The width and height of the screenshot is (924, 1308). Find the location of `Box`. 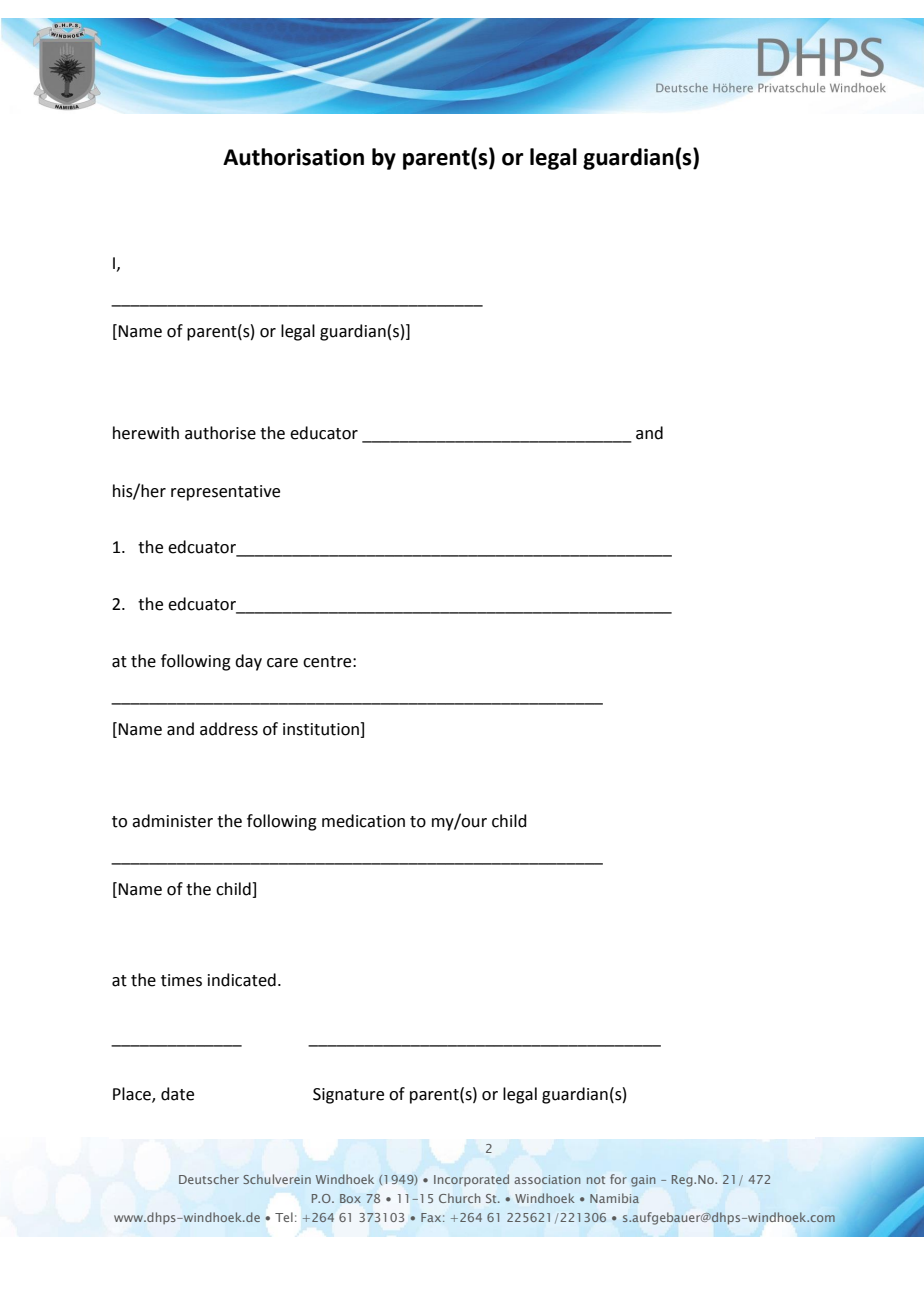

Box is located at coordinates (350, 1198).
